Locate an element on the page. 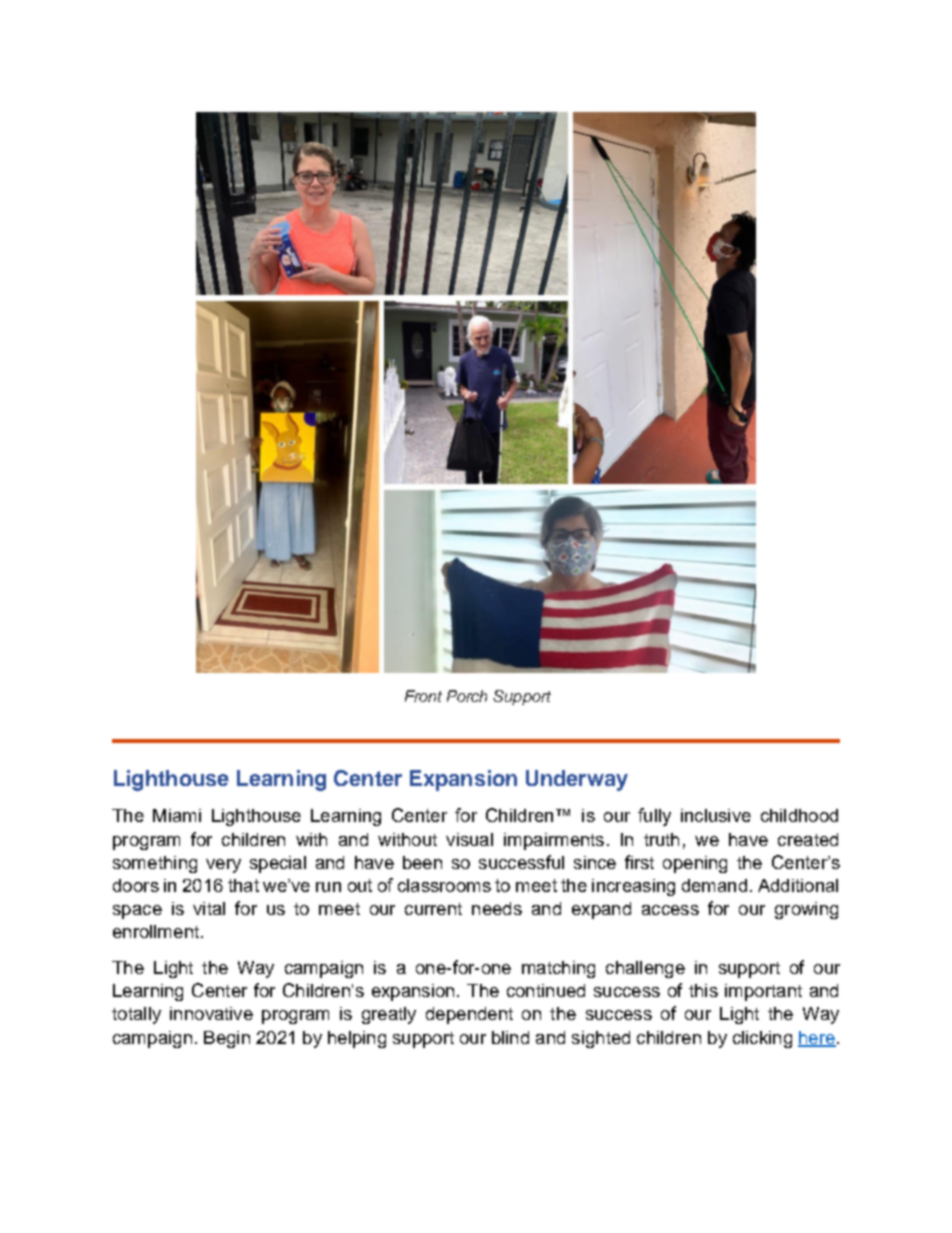  Underway is located at coordinates (577, 780).
